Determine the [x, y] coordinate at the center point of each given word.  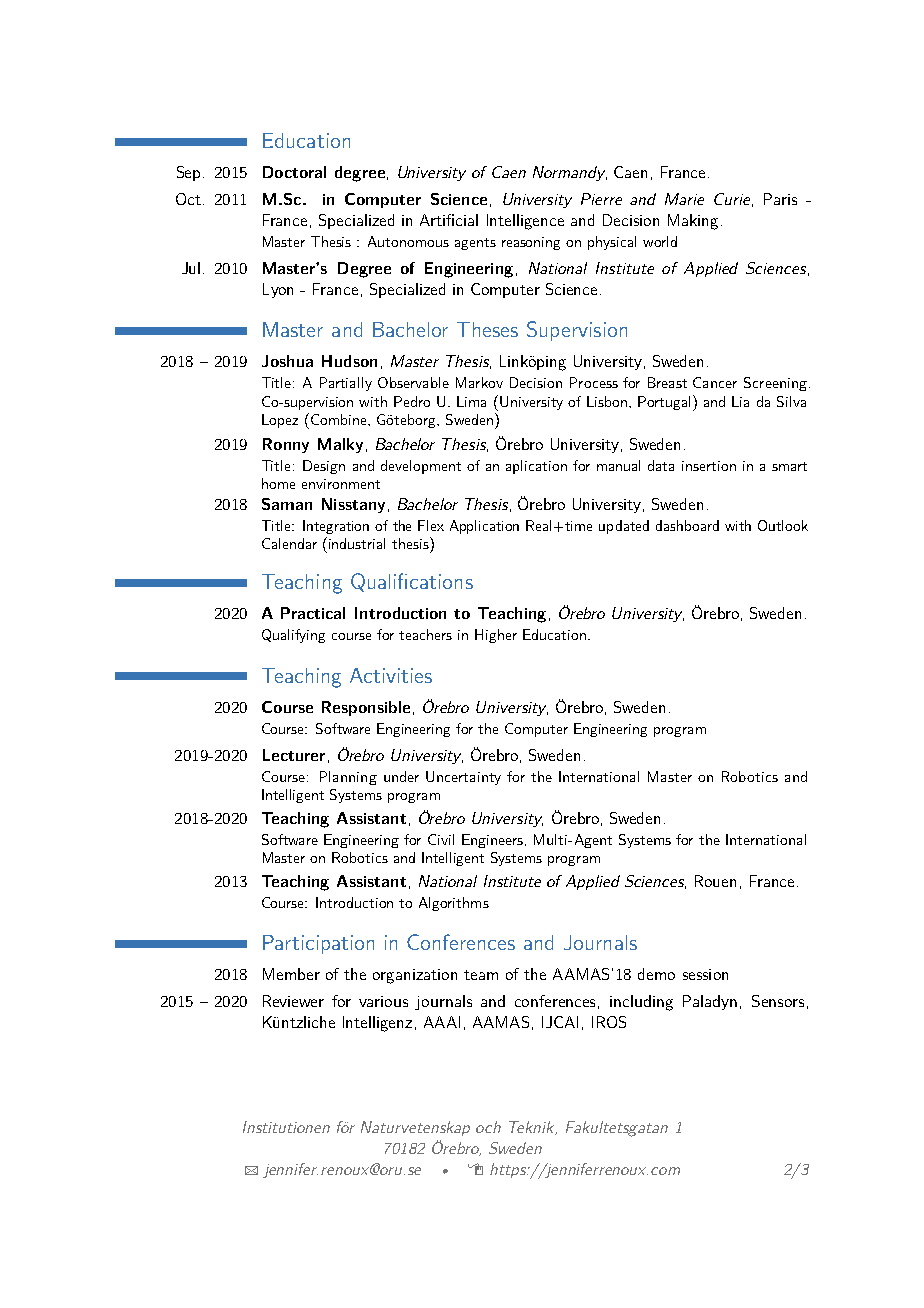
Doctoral [294, 172]
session [705, 974]
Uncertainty [463, 778]
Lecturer [294, 755]
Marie [684, 199]
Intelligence [525, 222]
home [278, 483]
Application [484, 527]
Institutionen [286, 1127]
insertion [709, 466]
